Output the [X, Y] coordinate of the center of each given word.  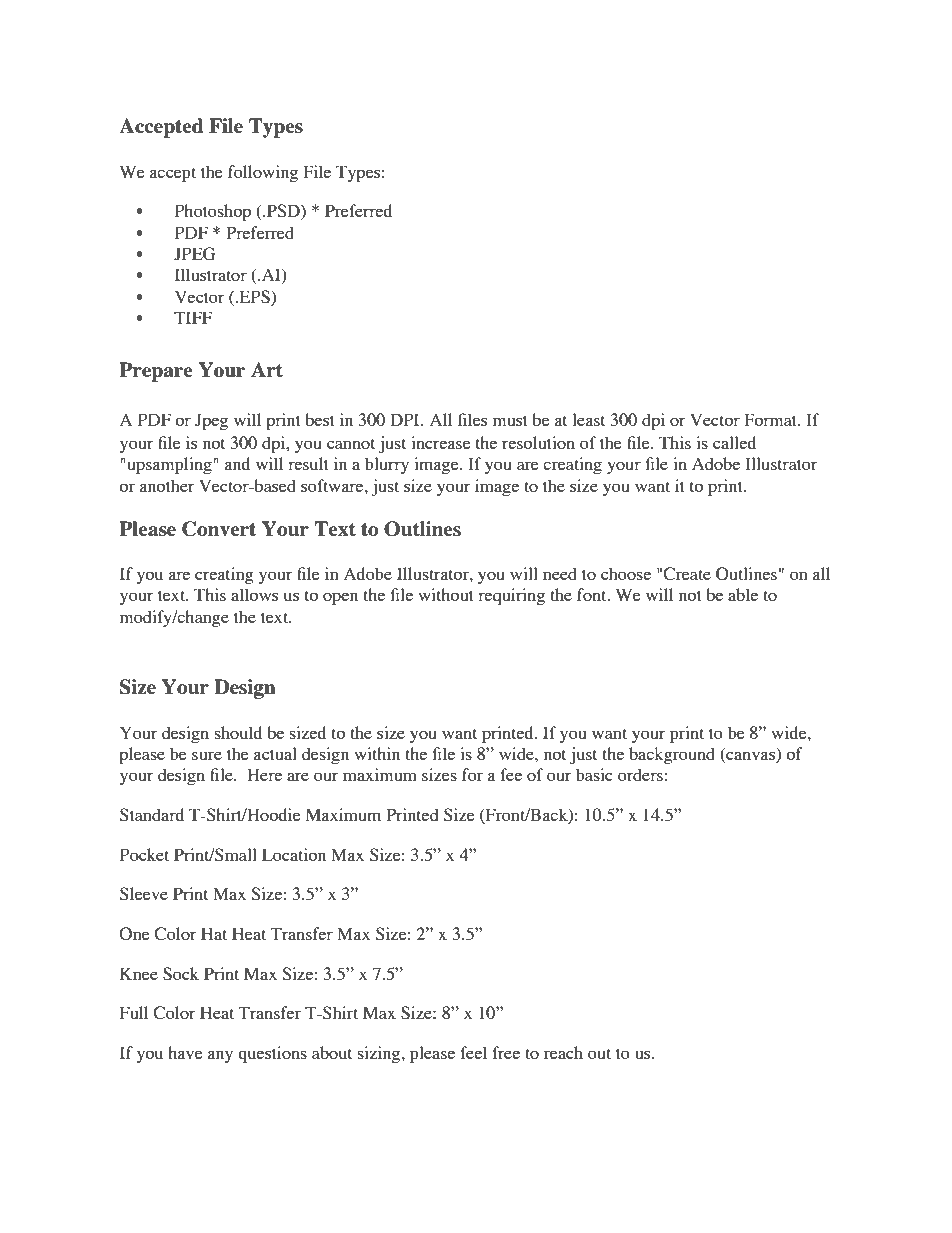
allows [254, 594]
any [220, 1056]
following [263, 173]
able [743, 594]
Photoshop [213, 212]
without [446, 594]
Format [772, 419]
